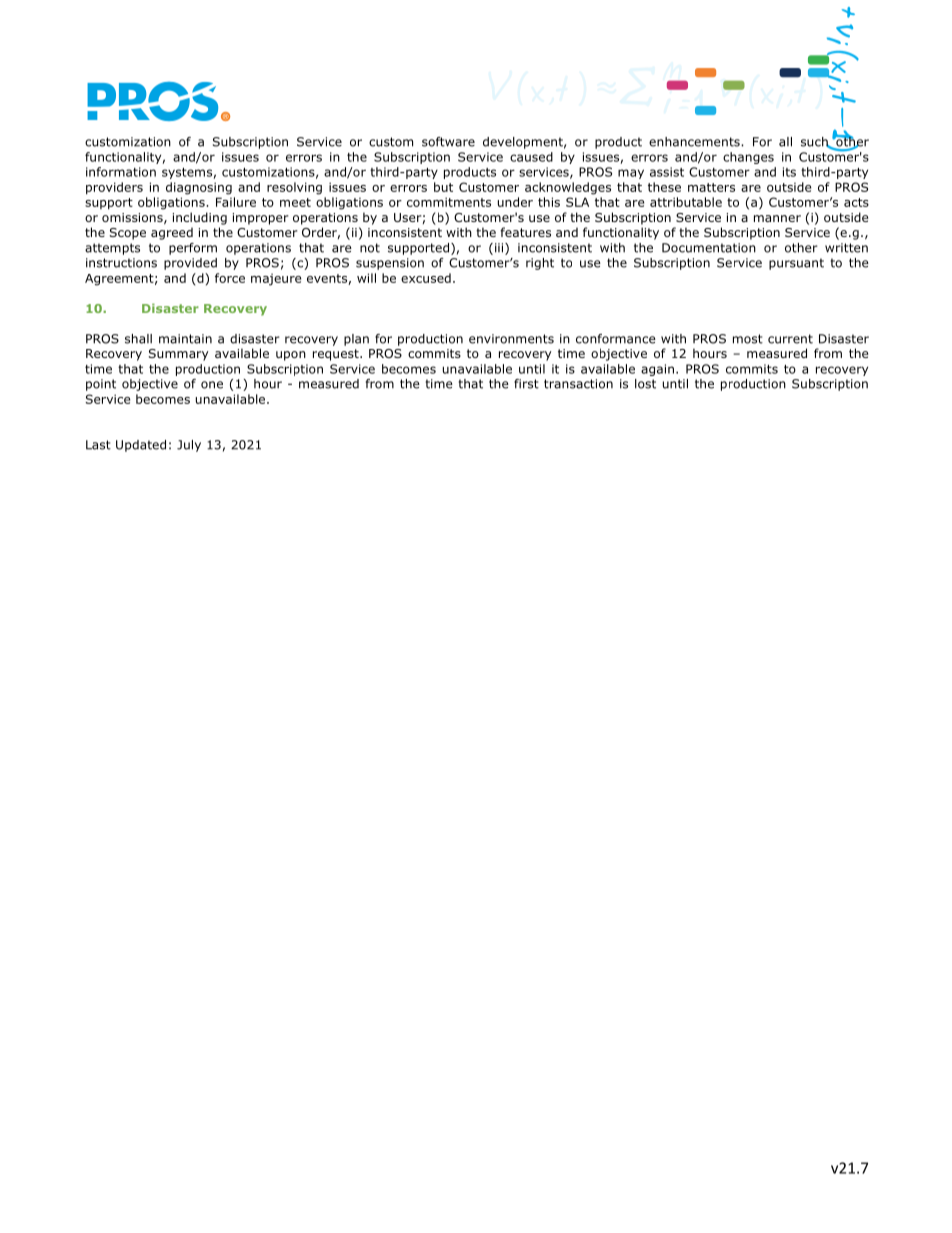  What do you see at coordinates (189, 446) in the screenshot?
I see `July` at bounding box center [189, 446].
